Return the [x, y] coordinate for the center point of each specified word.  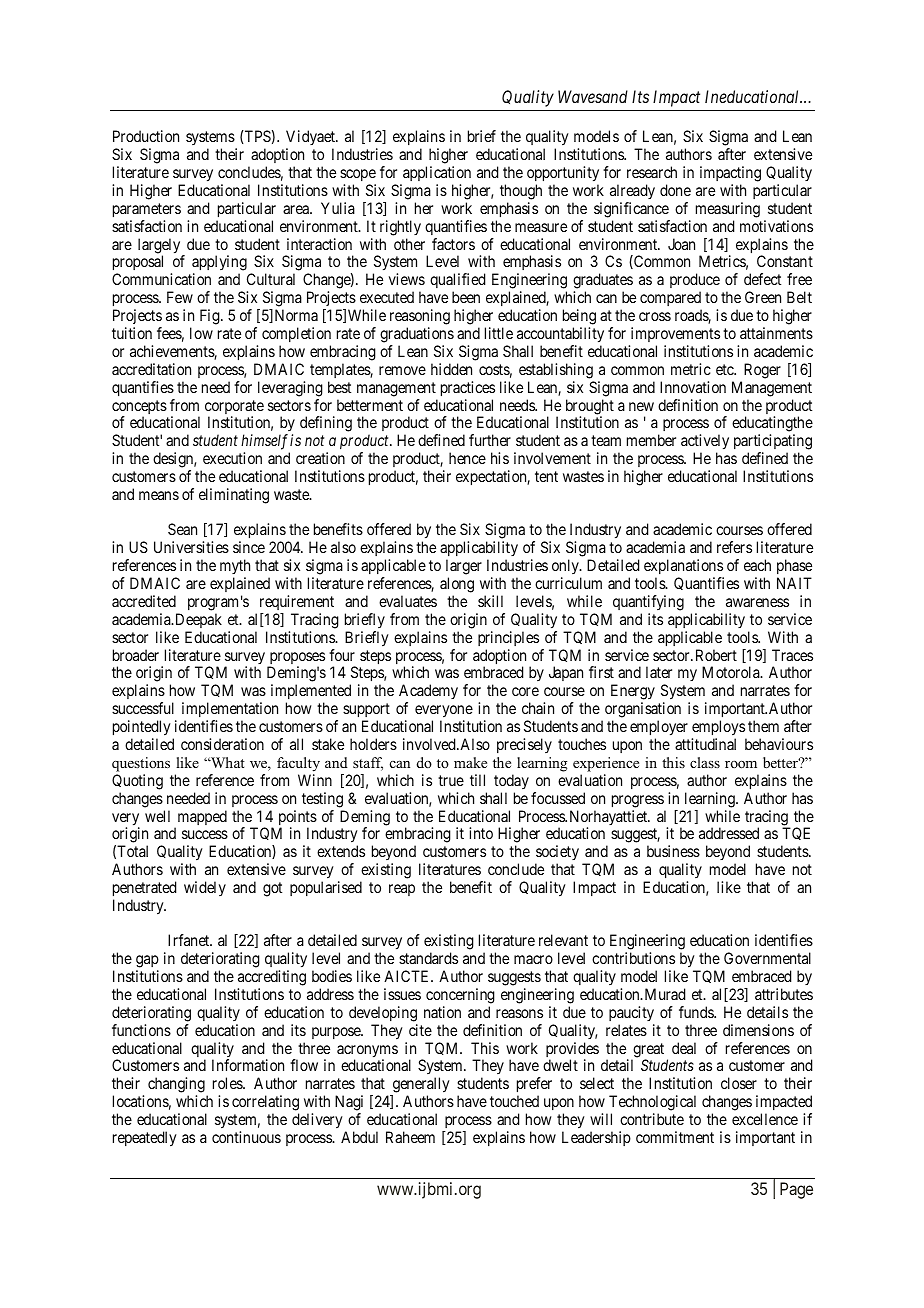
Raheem [410, 1137]
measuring [728, 210]
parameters [147, 210]
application [437, 173]
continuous [246, 1137]
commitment [675, 1137]
